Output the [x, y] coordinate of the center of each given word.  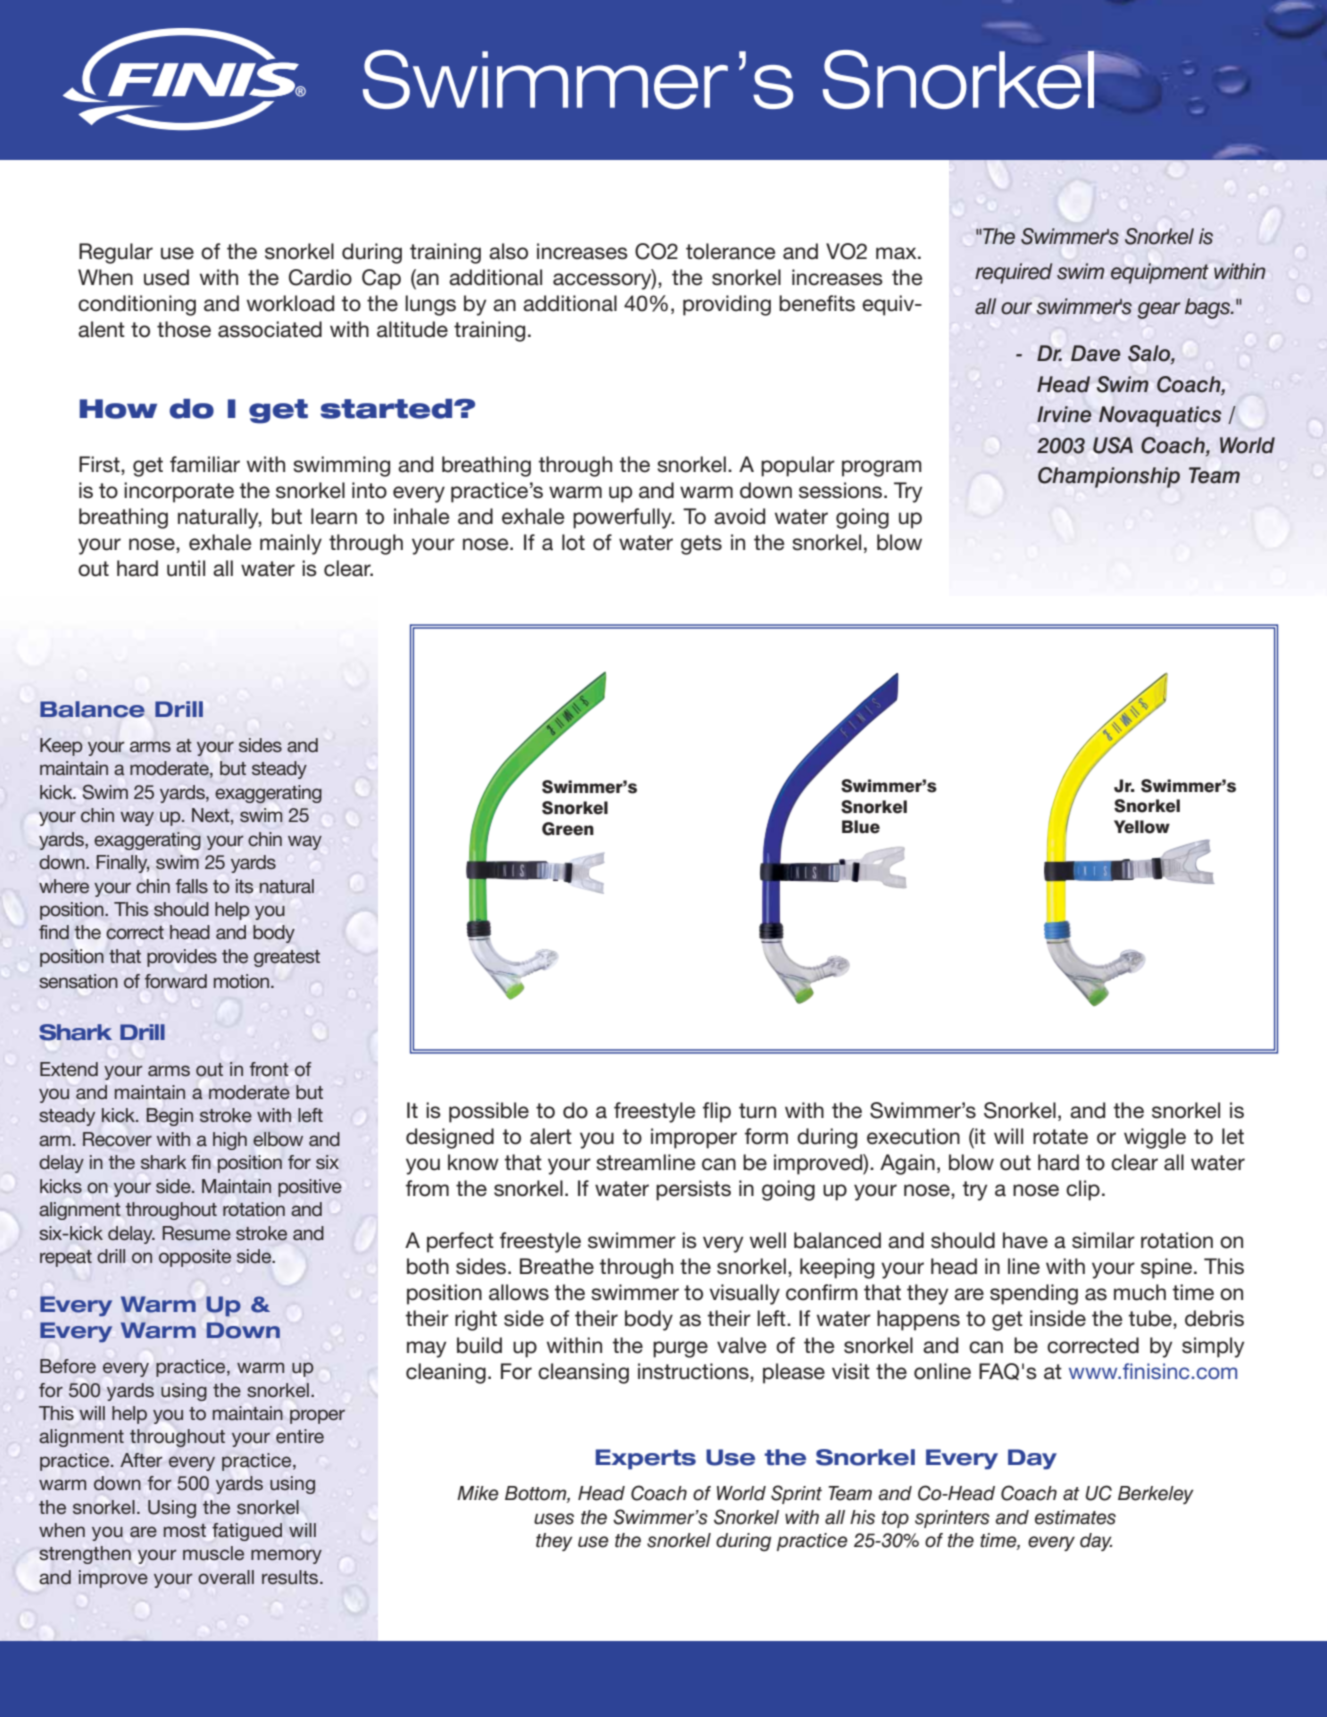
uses [554, 1519]
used [166, 277]
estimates [1075, 1517]
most [185, 1530]
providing [727, 305]
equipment [1160, 273]
